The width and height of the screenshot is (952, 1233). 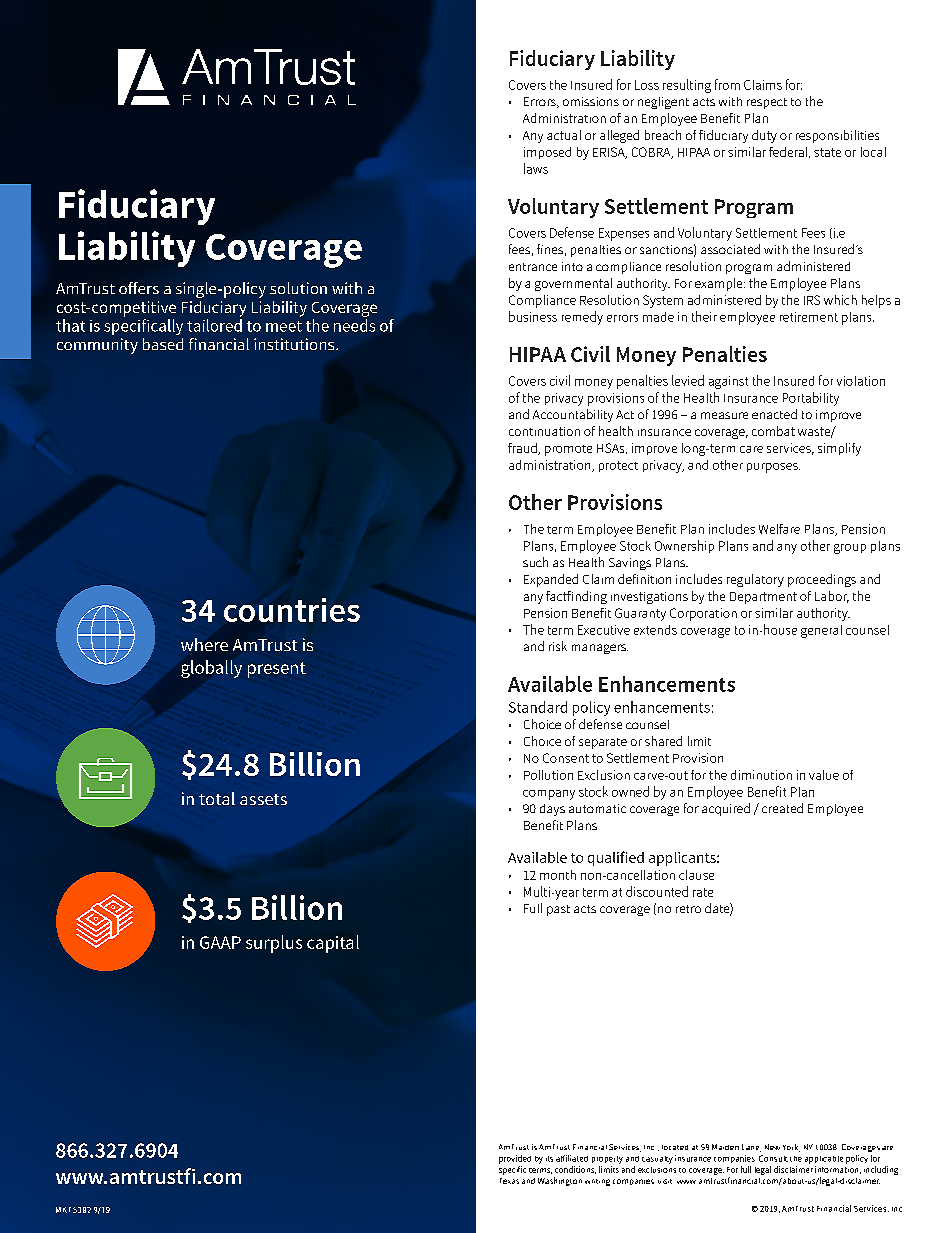 I want to click on general, so click(x=821, y=631).
